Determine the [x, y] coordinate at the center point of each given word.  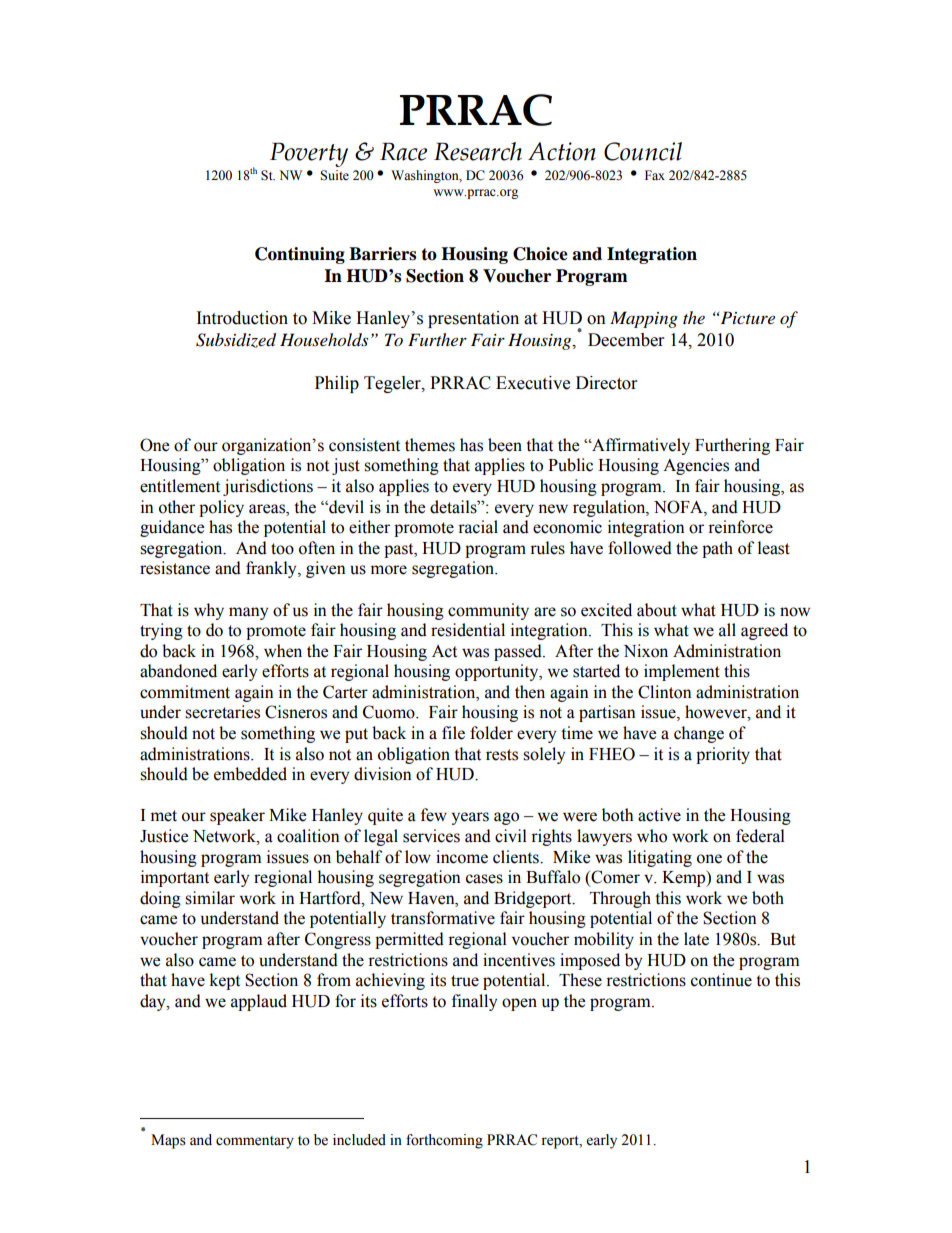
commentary [255, 1142]
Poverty [309, 155]
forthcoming [444, 1141]
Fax [655, 175]
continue [721, 980]
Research [478, 151]
